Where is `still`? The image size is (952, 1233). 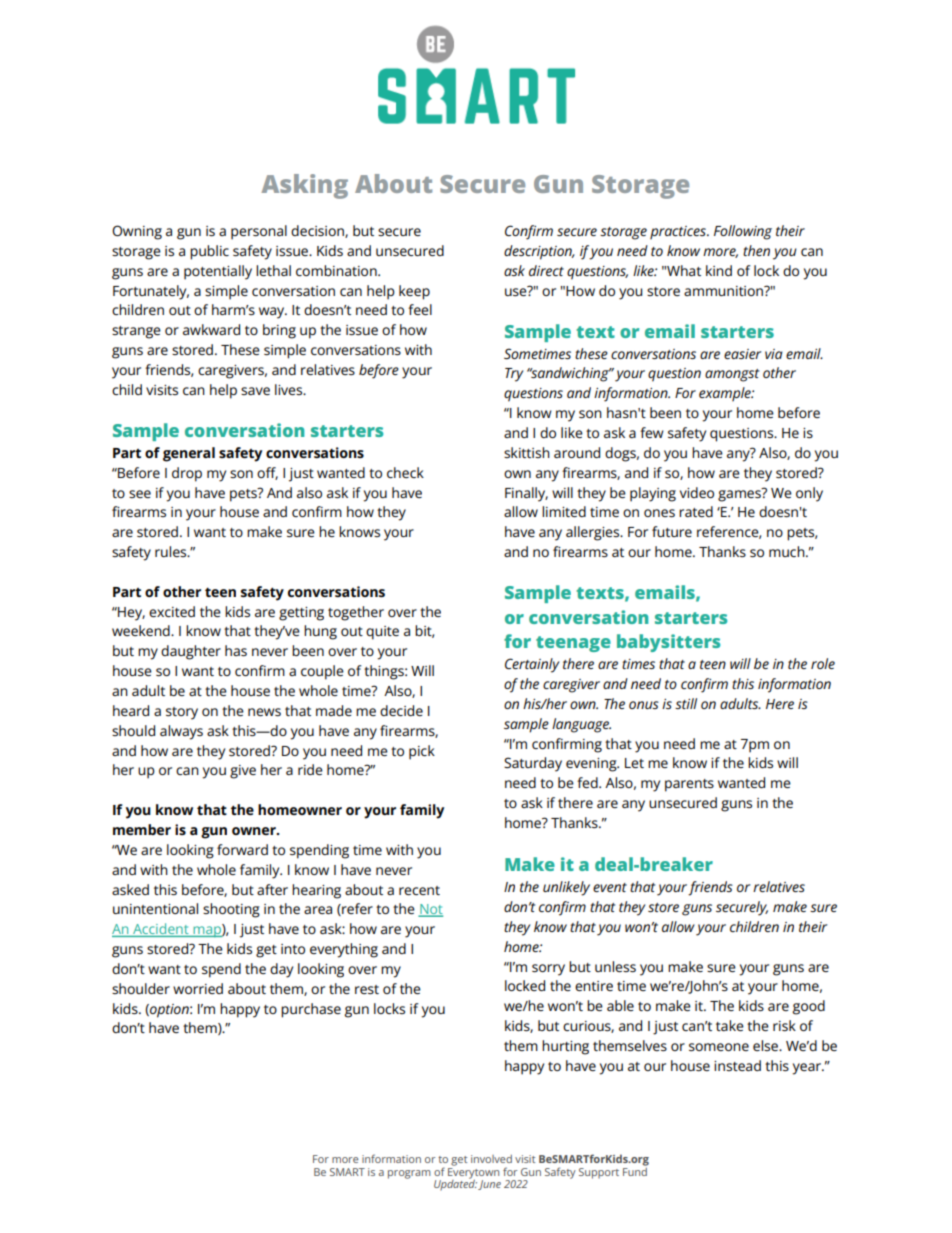 still is located at coordinates (686, 703).
